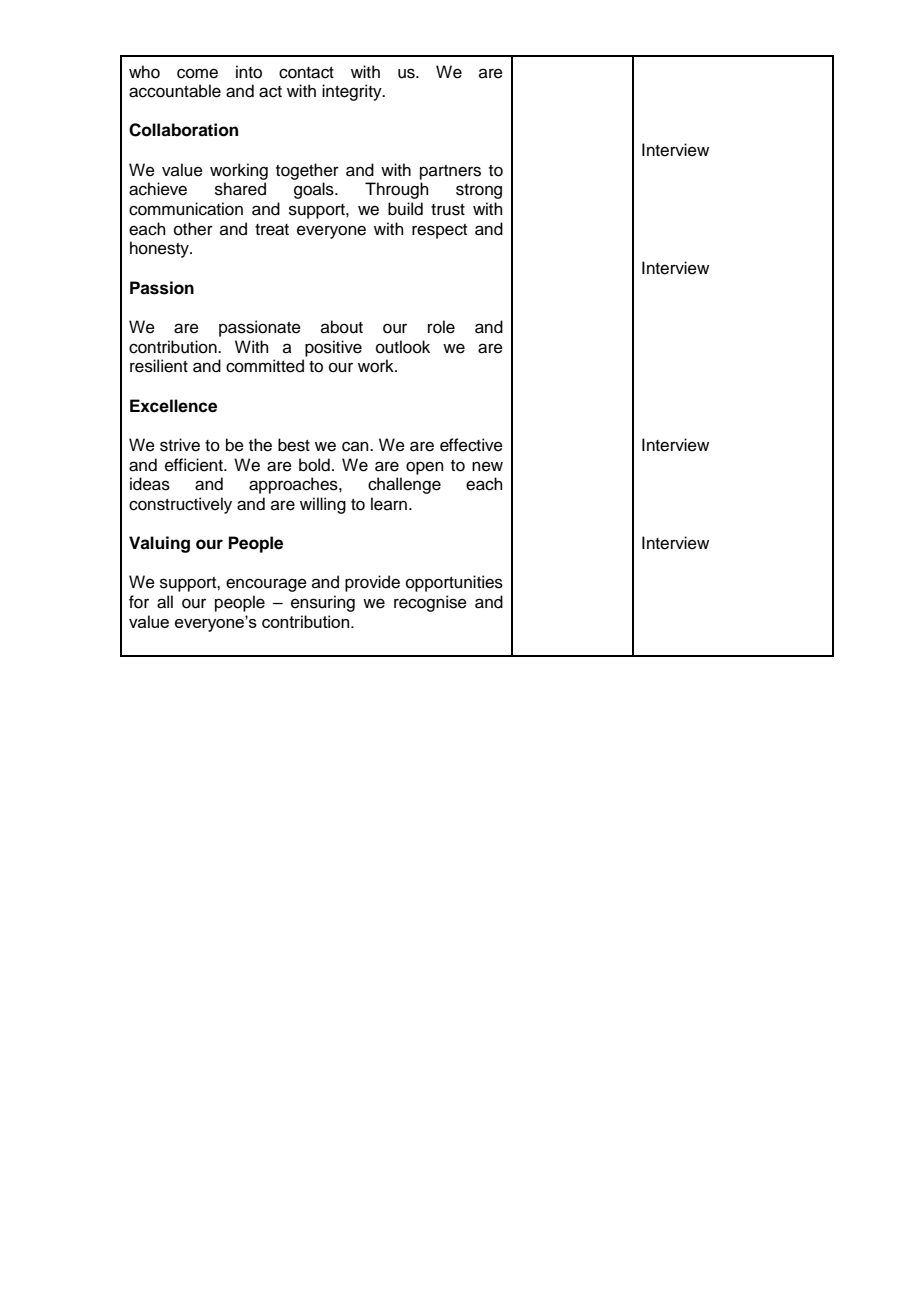  What do you see at coordinates (173, 406) in the screenshot?
I see `Excellence` at bounding box center [173, 406].
